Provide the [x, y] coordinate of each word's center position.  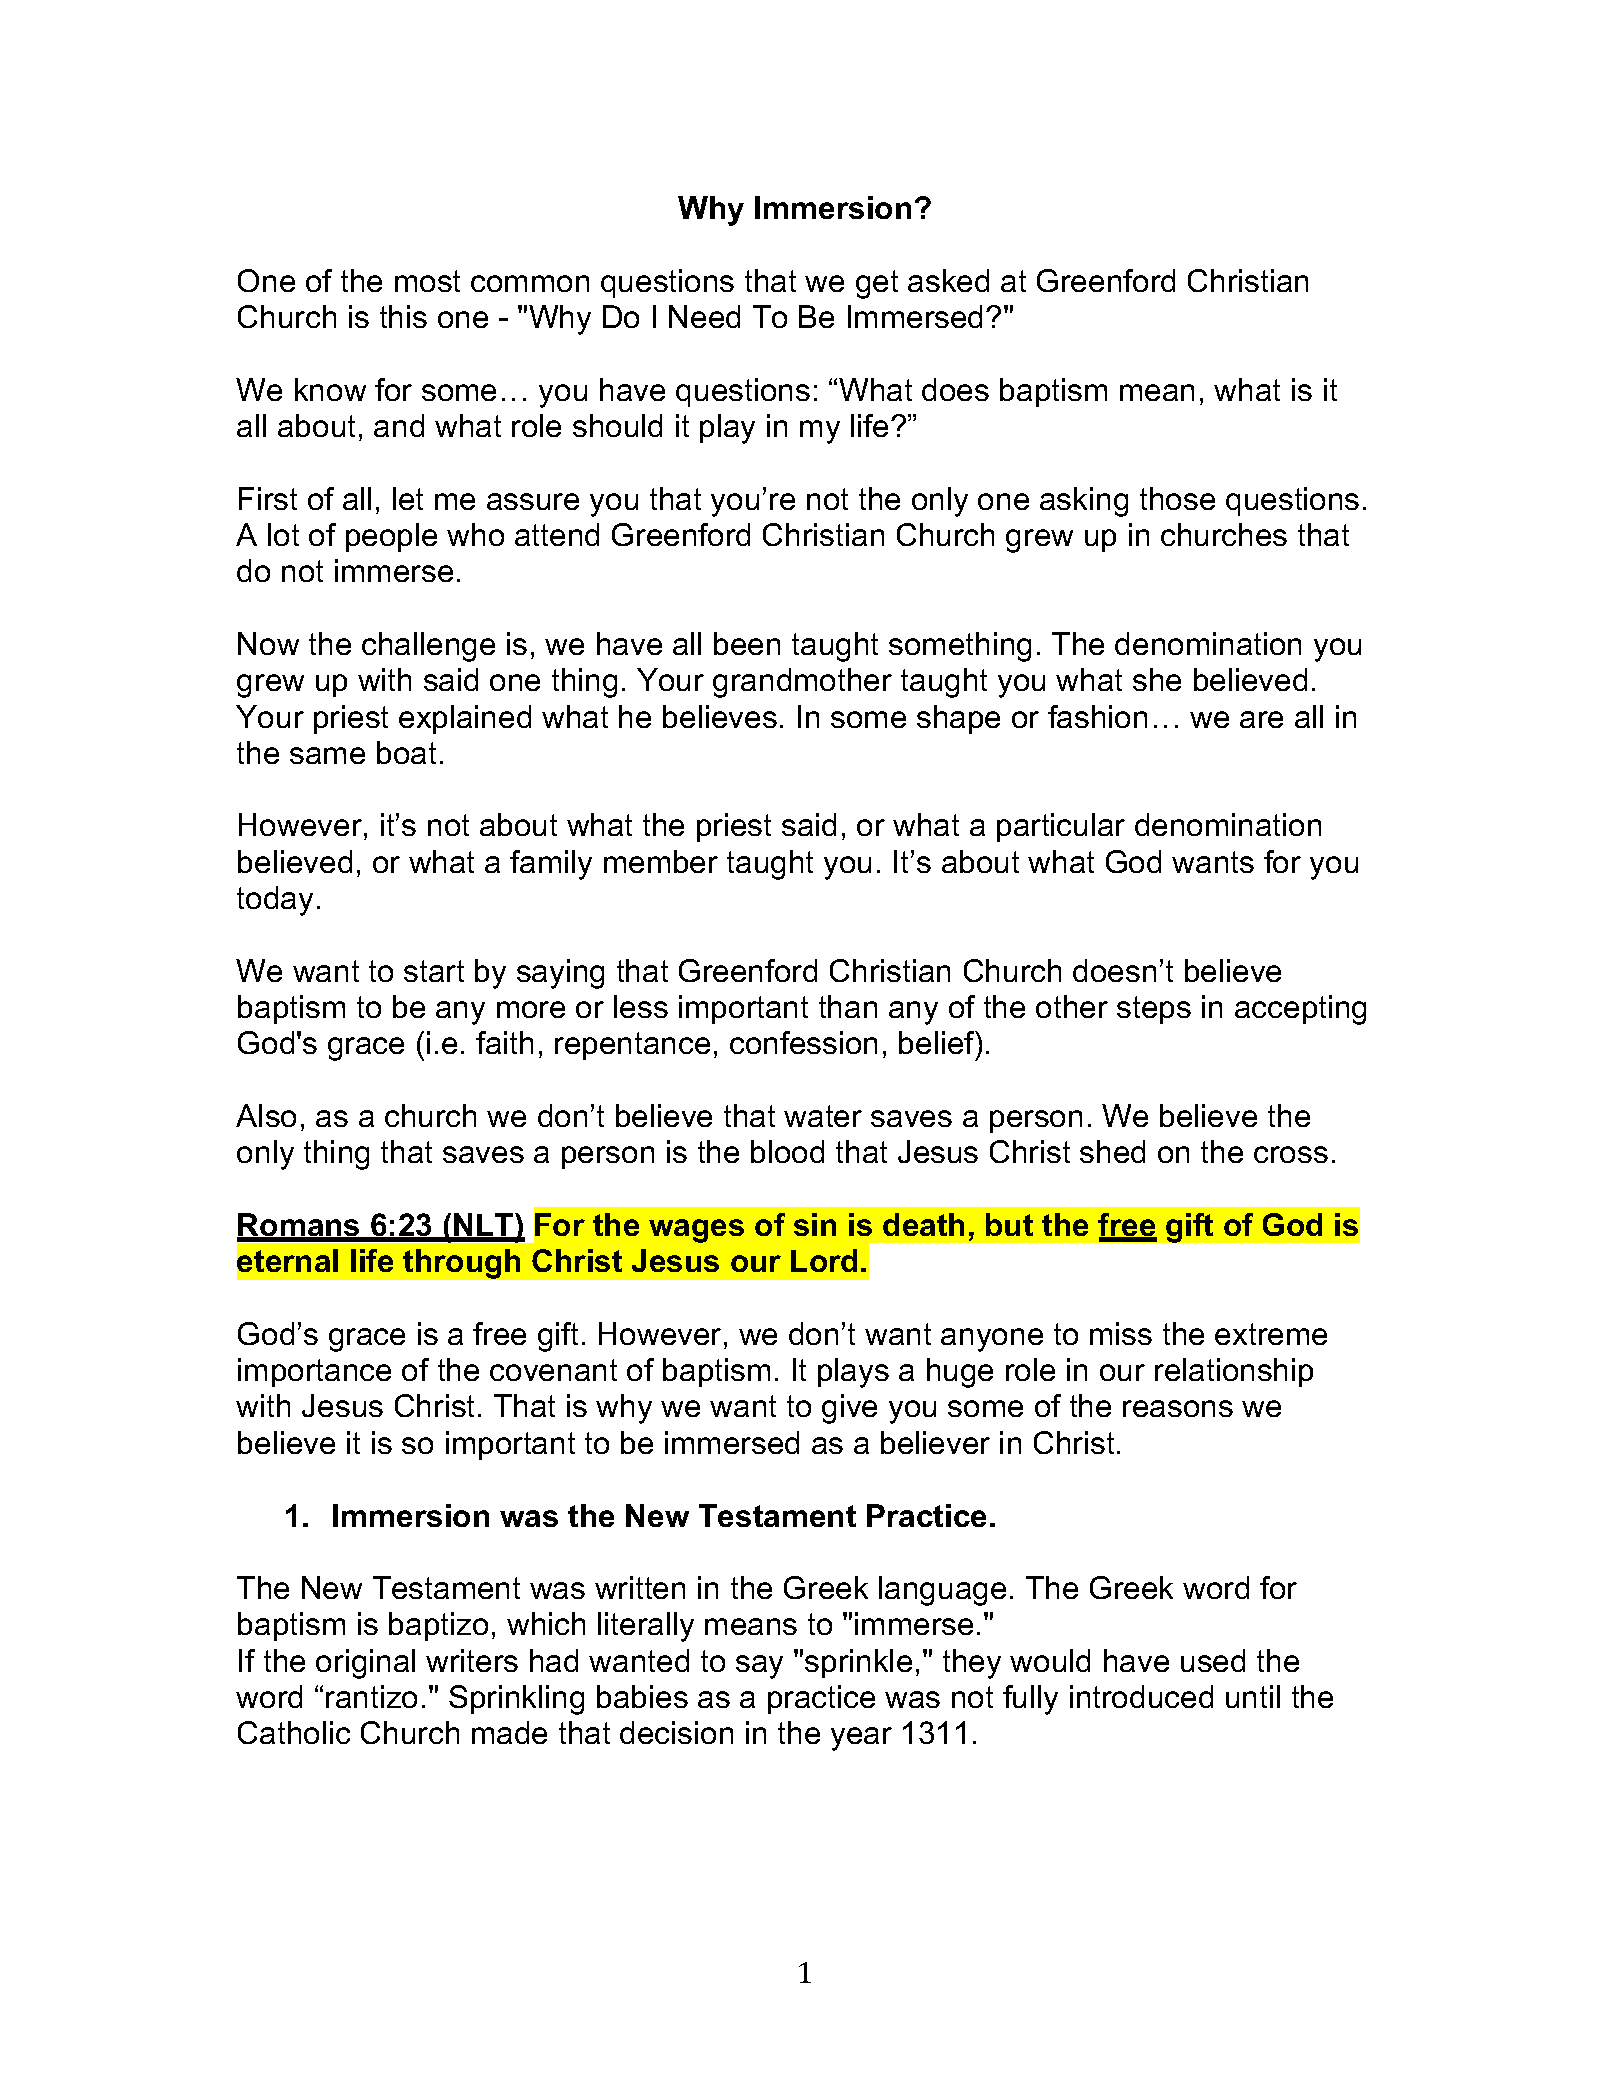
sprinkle [858, 1663]
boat [406, 752]
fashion [1097, 716]
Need [704, 316]
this [403, 316]
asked [948, 280]
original [365, 1664]
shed [1112, 1151]
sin [815, 1224]
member [661, 861]
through [461, 1264]
